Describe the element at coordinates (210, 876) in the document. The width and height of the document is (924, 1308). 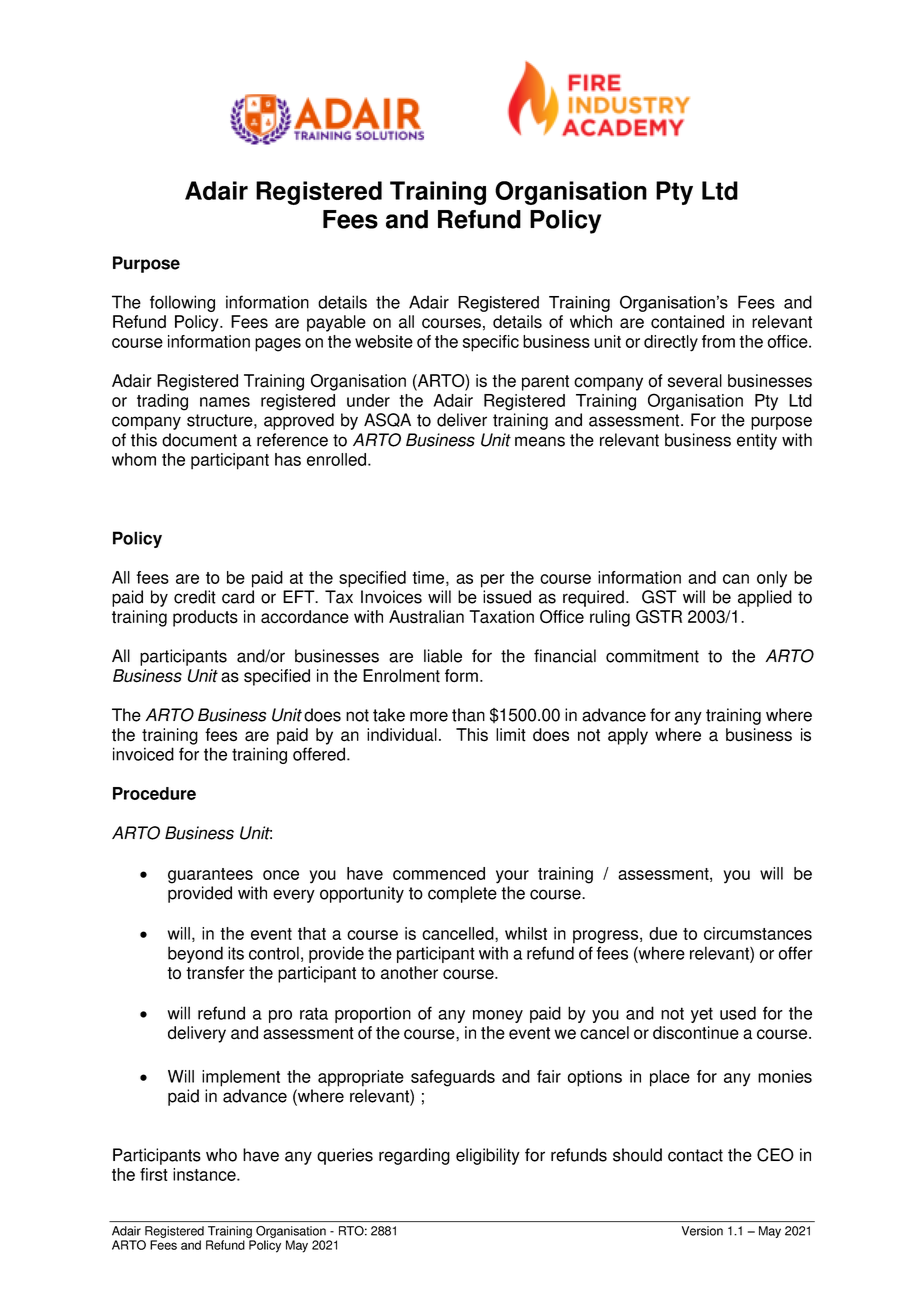
I see `guarantees` at that location.
